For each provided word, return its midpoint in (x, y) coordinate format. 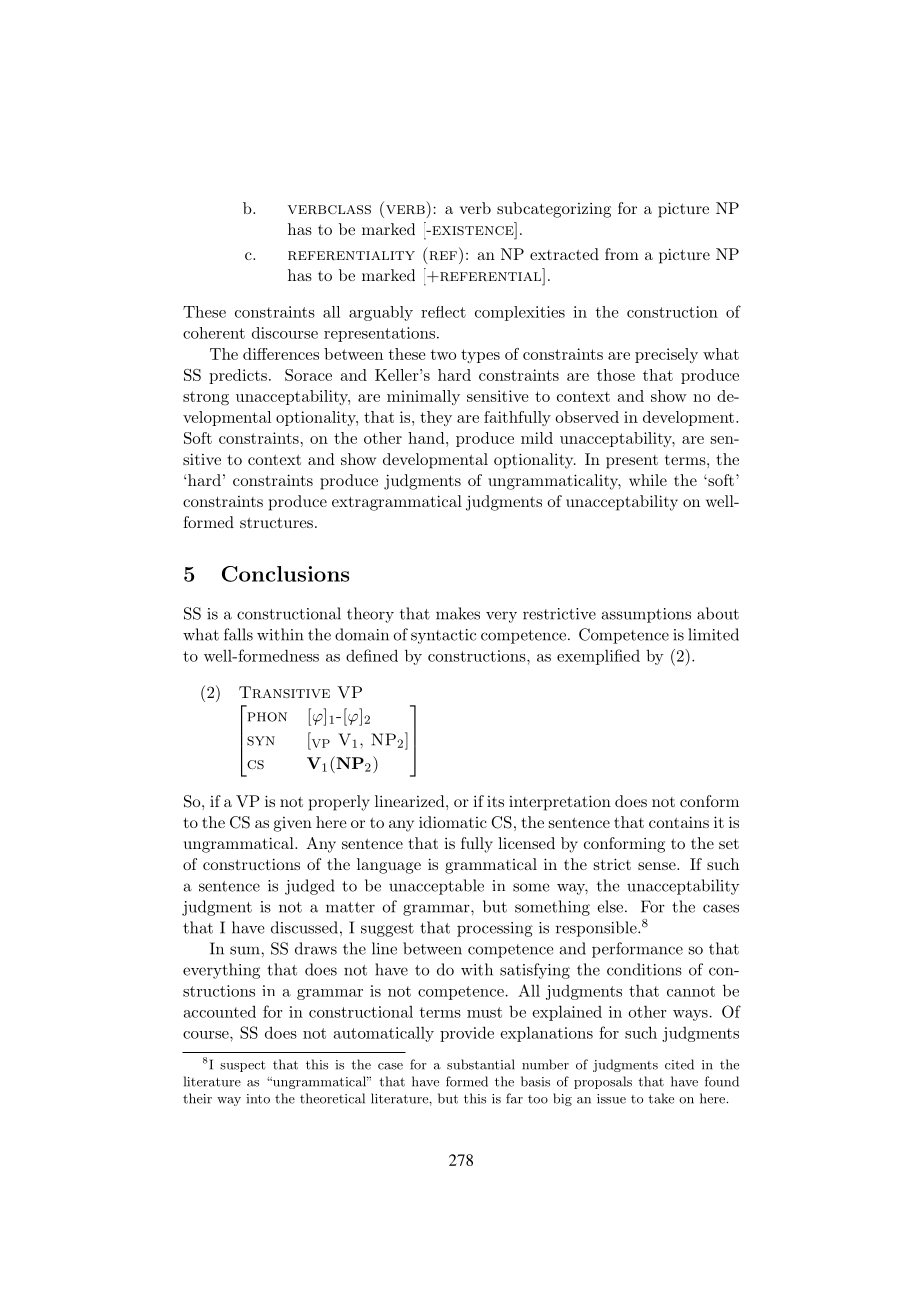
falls (238, 634)
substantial (481, 1064)
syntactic (443, 636)
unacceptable (436, 887)
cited (679, 1064)
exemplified (598, 657)
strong (206, 398)
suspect (243, 1066)
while (648, 480)
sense (657, 866)
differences (281, 354)
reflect (443, 312)
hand (427, 438)
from (622, 254)
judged (310, 887)
